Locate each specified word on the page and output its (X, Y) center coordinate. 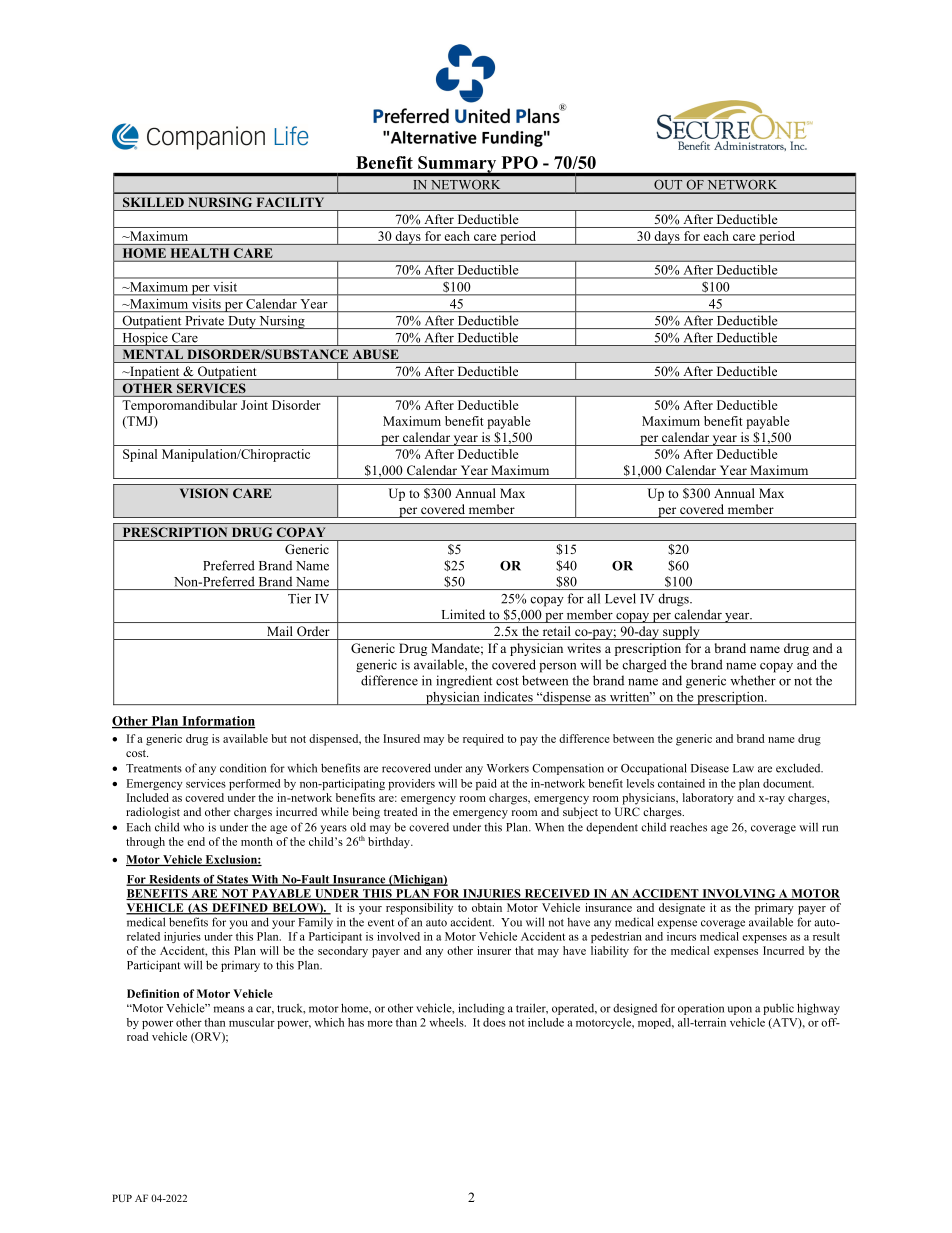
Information (217, 722)
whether (753, 680)
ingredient (464, 682)
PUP (122, 1198)
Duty (242, 322)
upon (739, 1010)
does (494, 1022)
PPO (520, 162)
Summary (457, 165)
